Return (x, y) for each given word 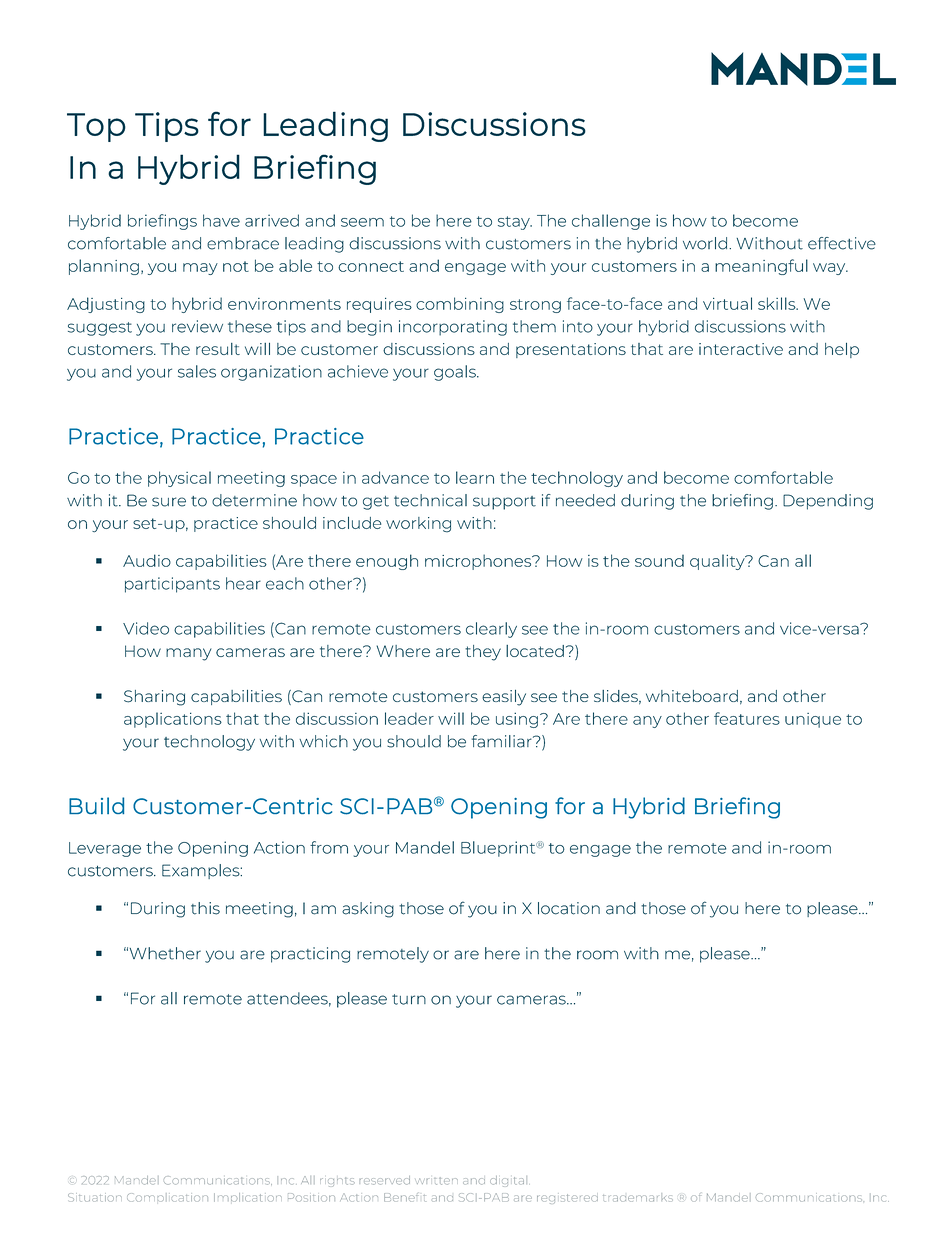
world (705, 243)
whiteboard (692, 696)
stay (515, 223)
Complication (167, 1197)
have (221, 220)
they (483, 653)
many (189, 654)
